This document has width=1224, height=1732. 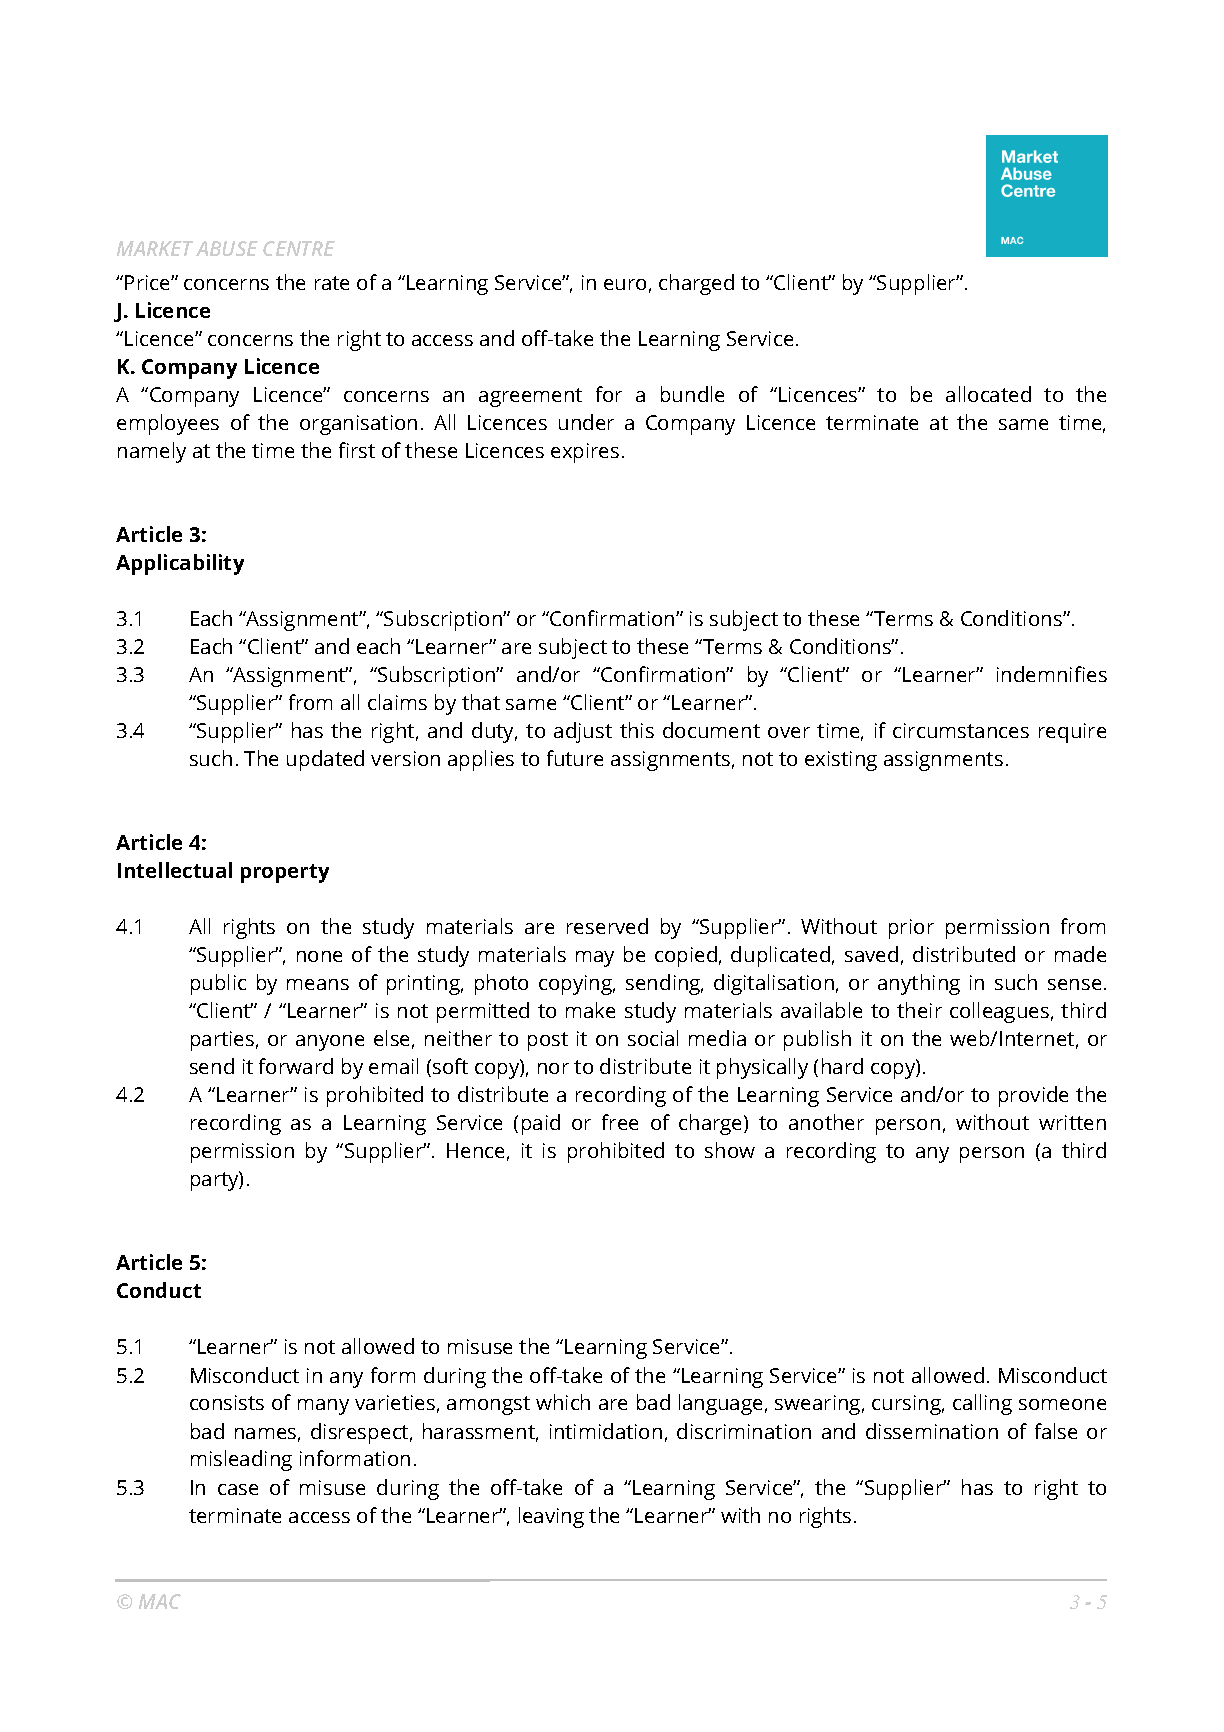 What do you see at coordinates (961, 730) in the document?
I see `circumstances` at bounding box center [961, 730].
